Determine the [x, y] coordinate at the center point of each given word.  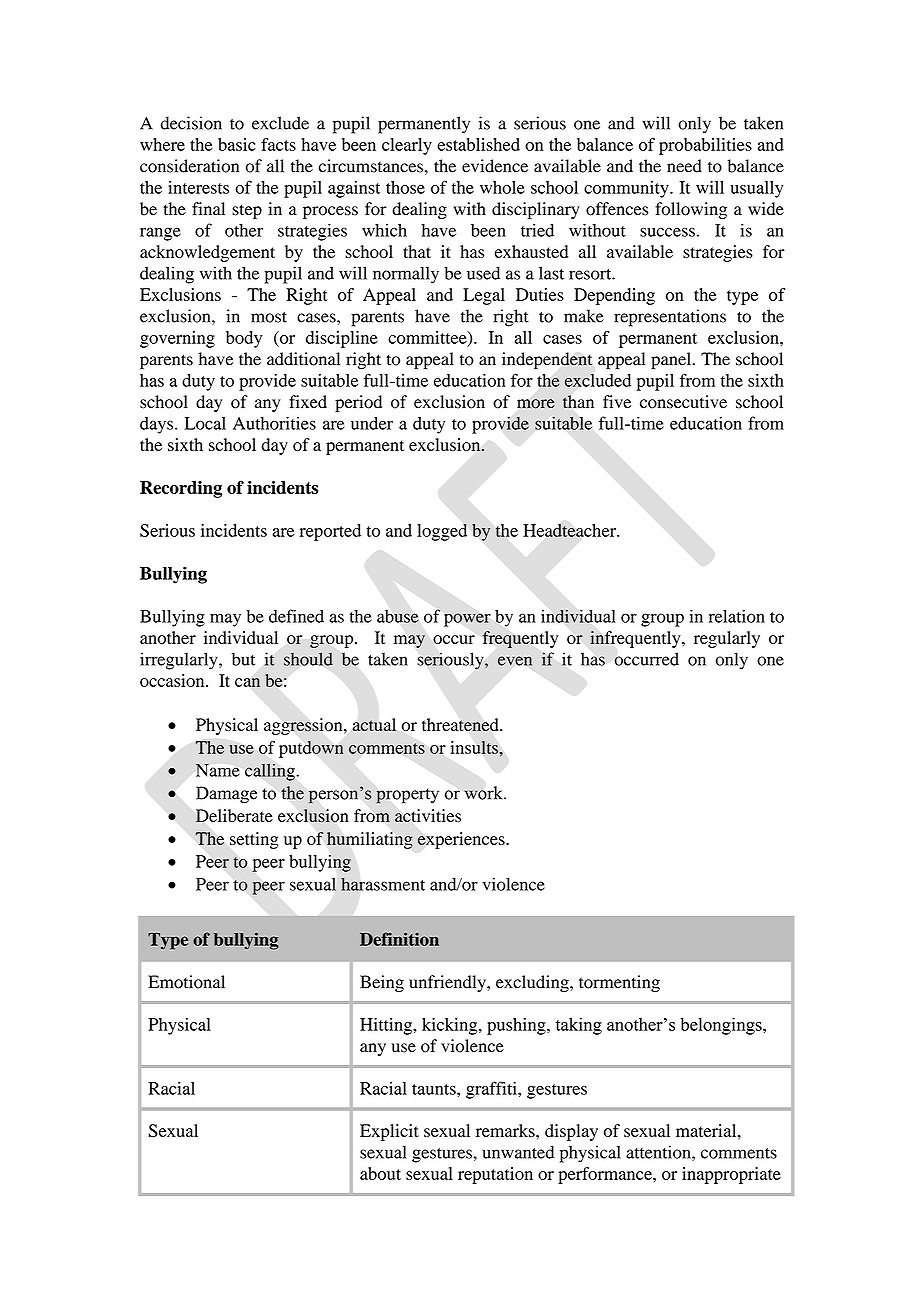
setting [254, 840]
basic [237, 144]
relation [737, 616]
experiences [462, 840]
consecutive [683, 402]
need [684, 166]
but [243, 659]
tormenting [619, 983]
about [380, 1173]
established [478, 144]
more [536, 404]
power [467, 620]
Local [205, 423]
